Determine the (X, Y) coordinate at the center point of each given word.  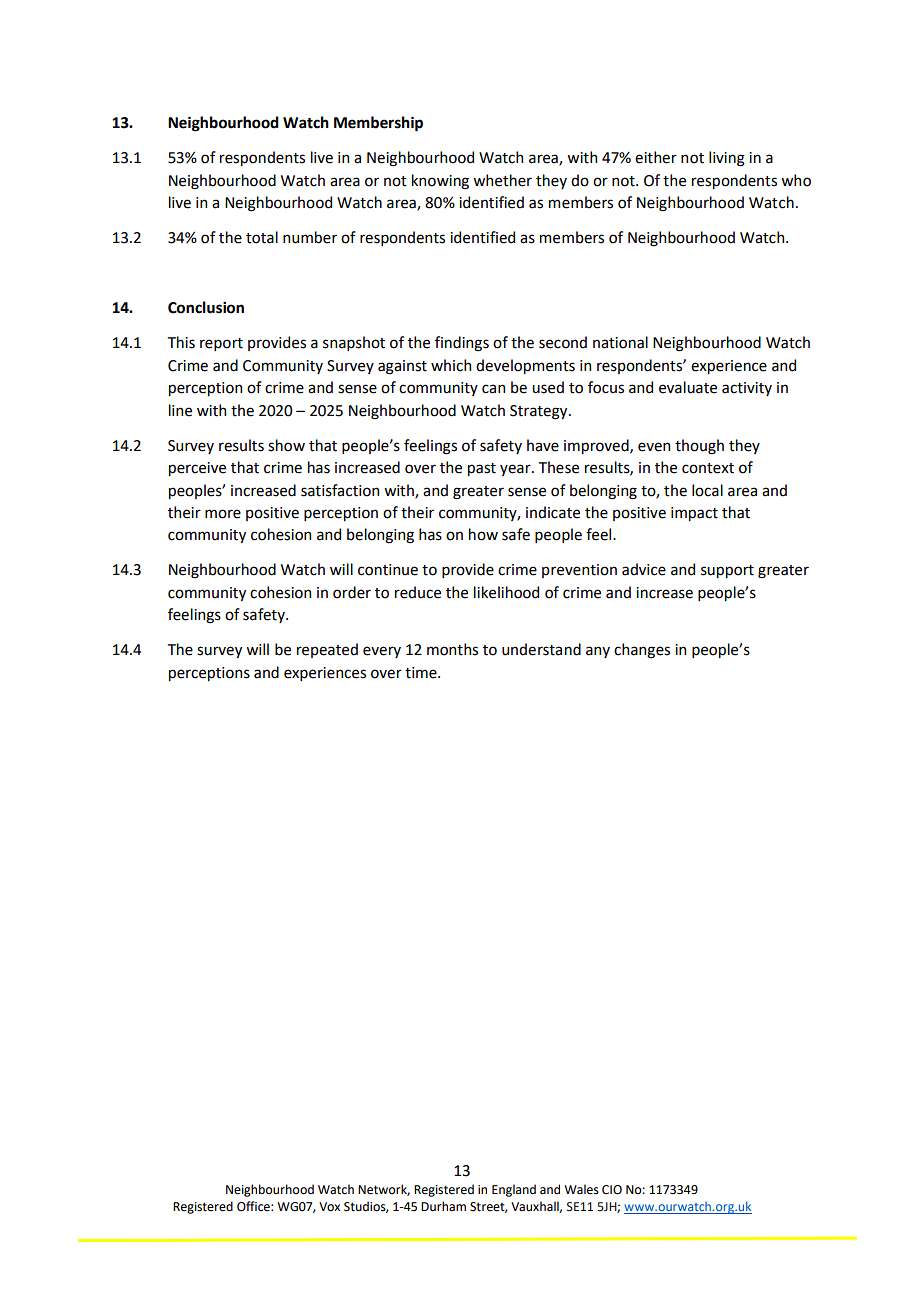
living (727, 159)
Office (254, 1206)
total (262, 237)
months (452, 649)
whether (502, 180)
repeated (327, 650)
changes (642, 651)
